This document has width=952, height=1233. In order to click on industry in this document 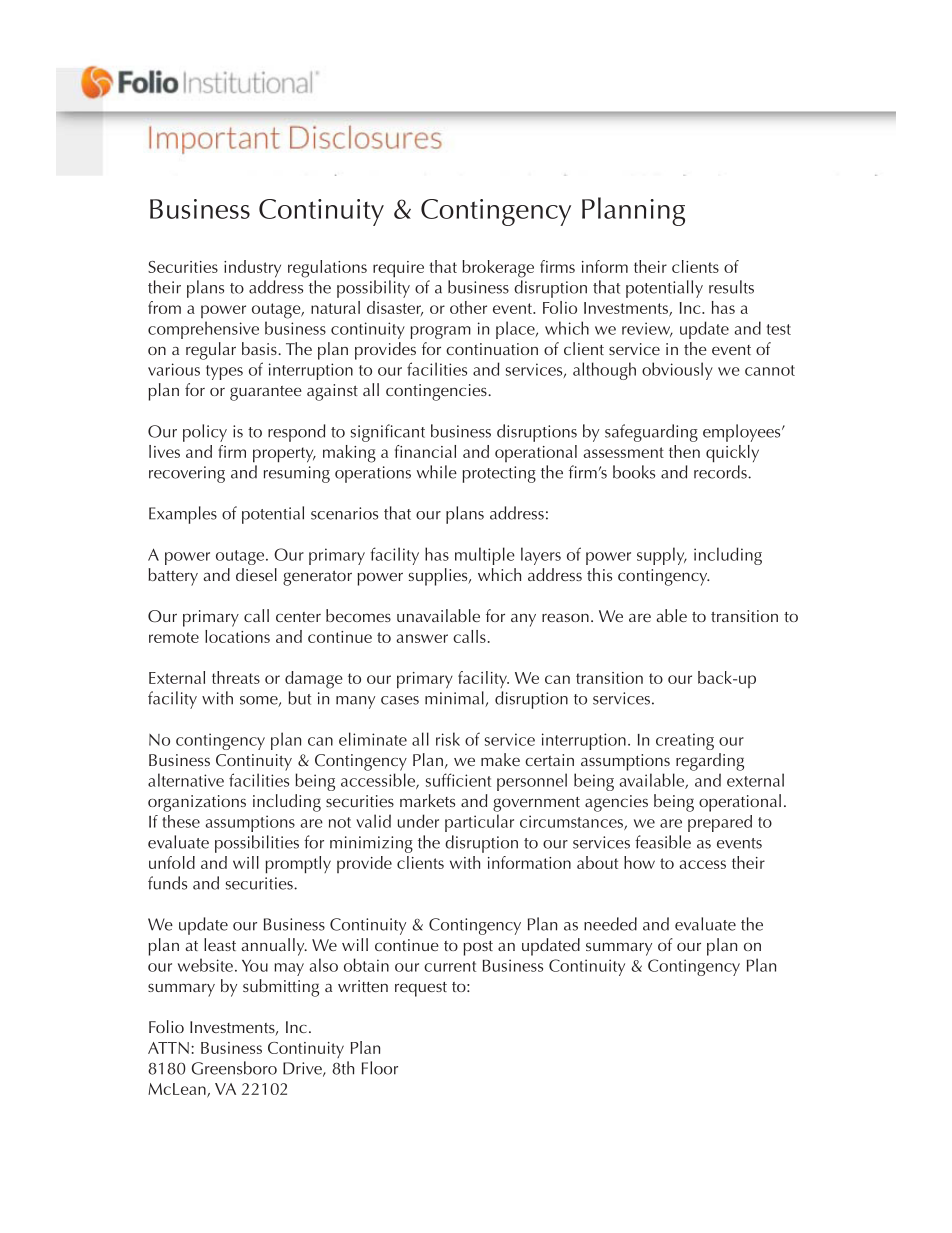, I will do `click(252, 269)`.
